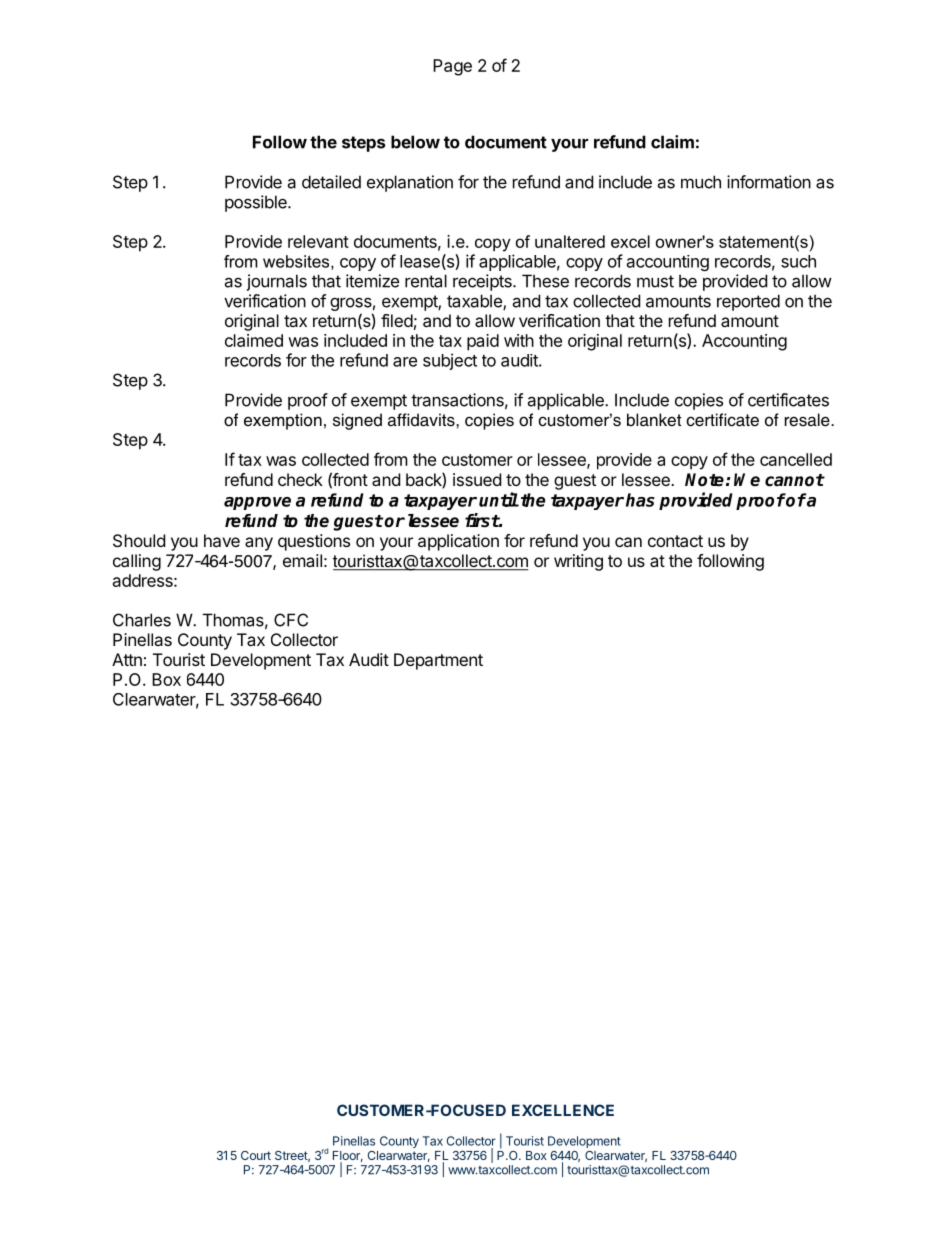 This screenshot has height=1233, width=952. Describe the element at coordinates (578, 562) in the screenshot. I see `writing` at that location.
